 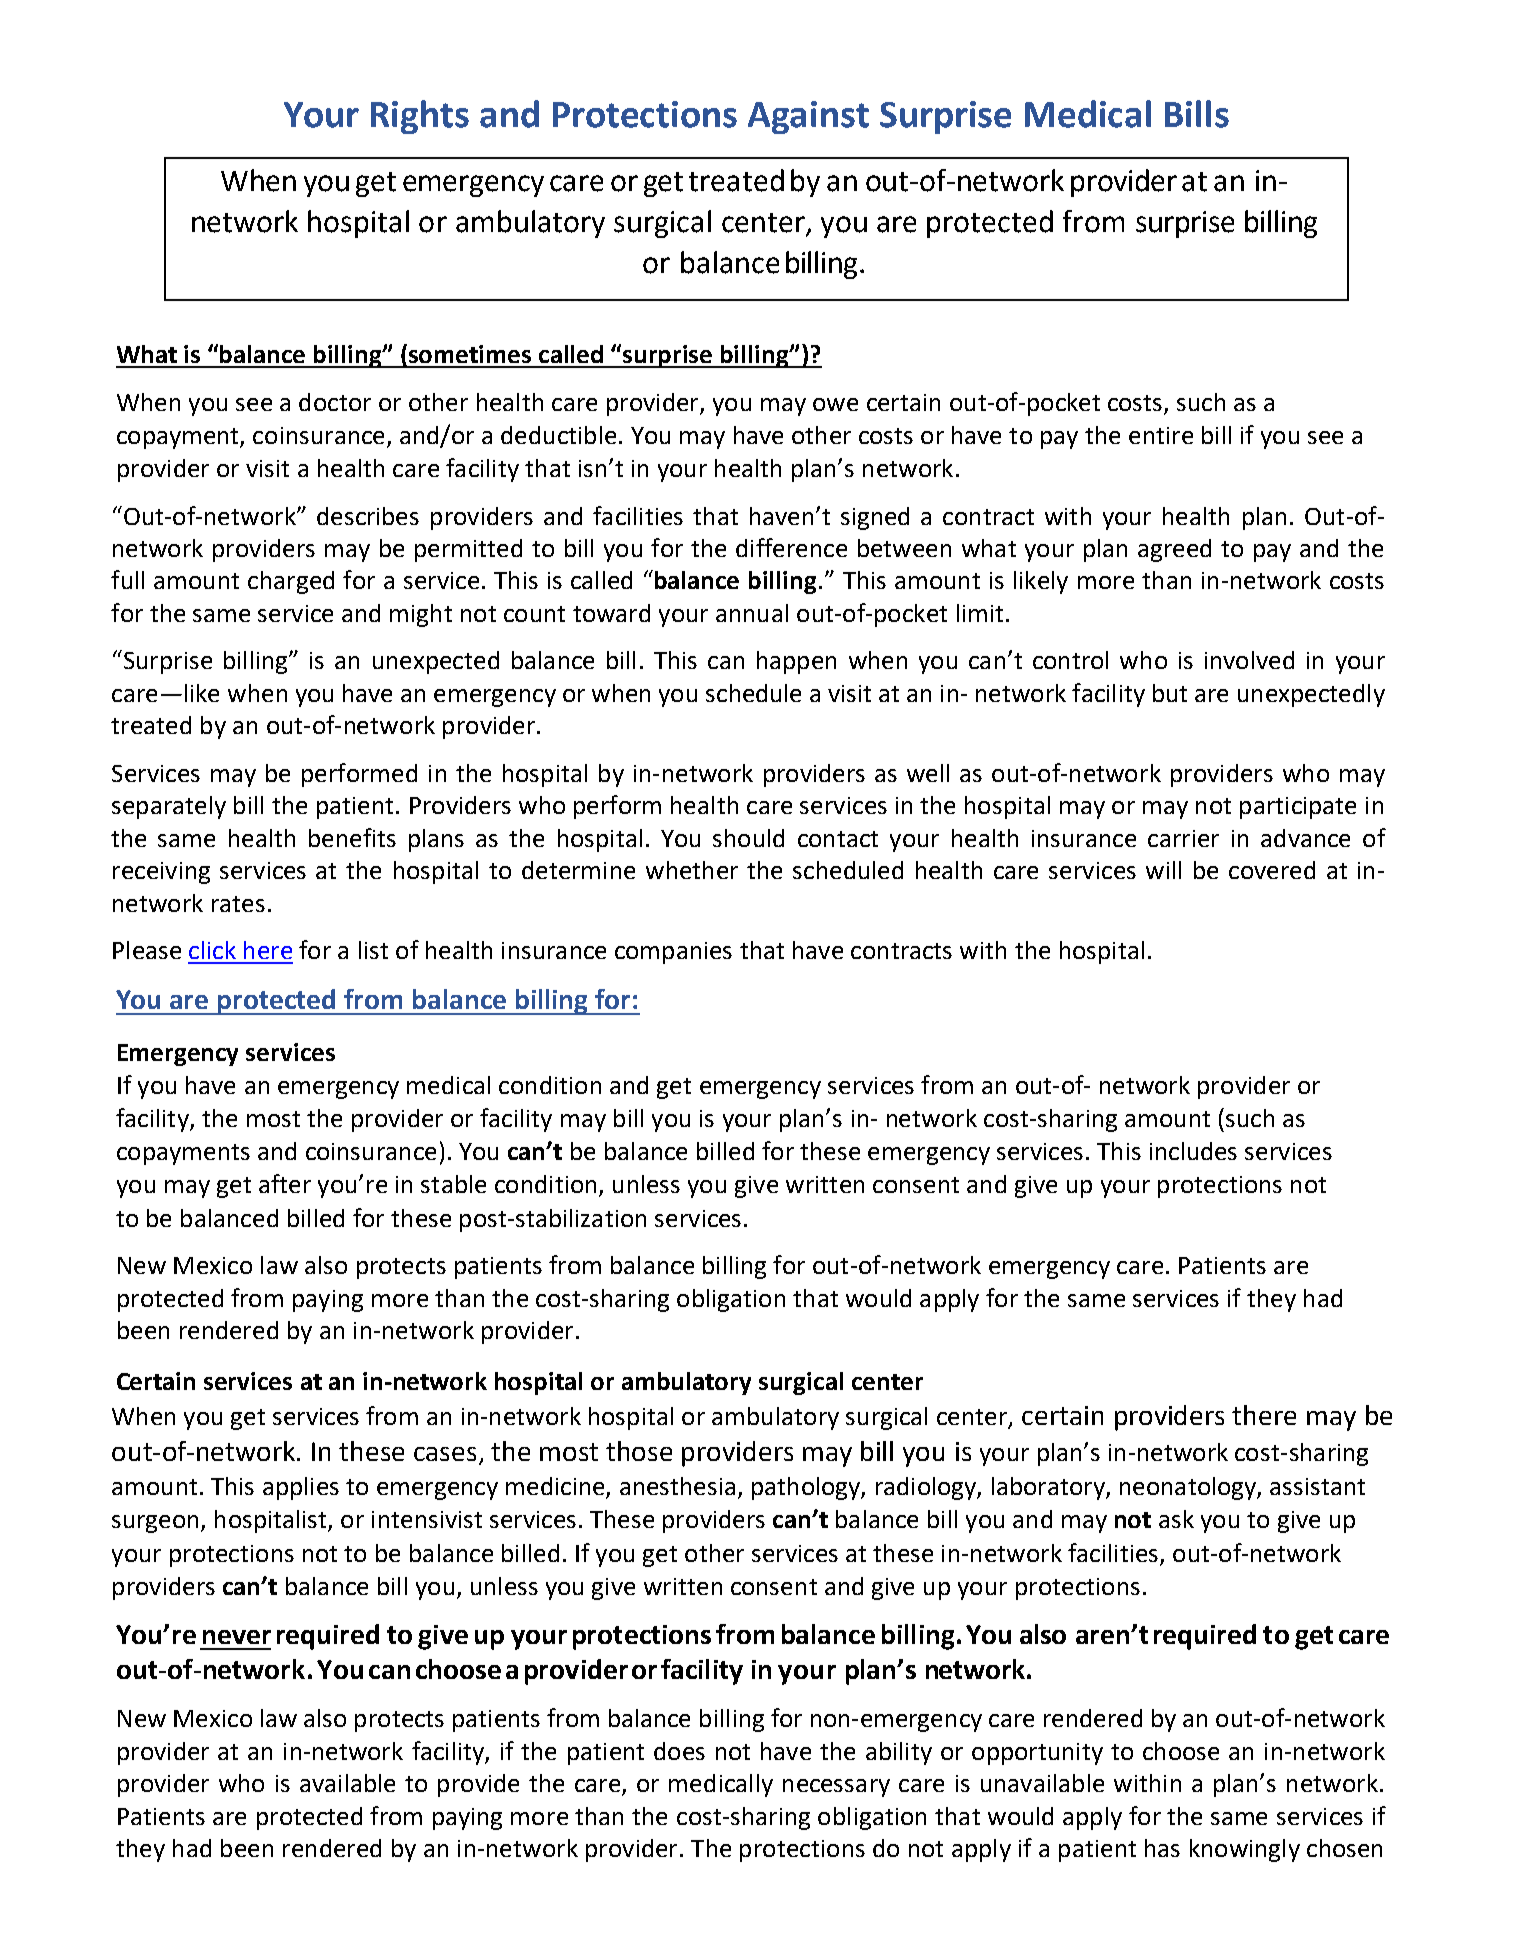 What do you see at coordinates (1162, 1848) in the screenshot?
I see `has` at bounding box center [1162, 1848].
